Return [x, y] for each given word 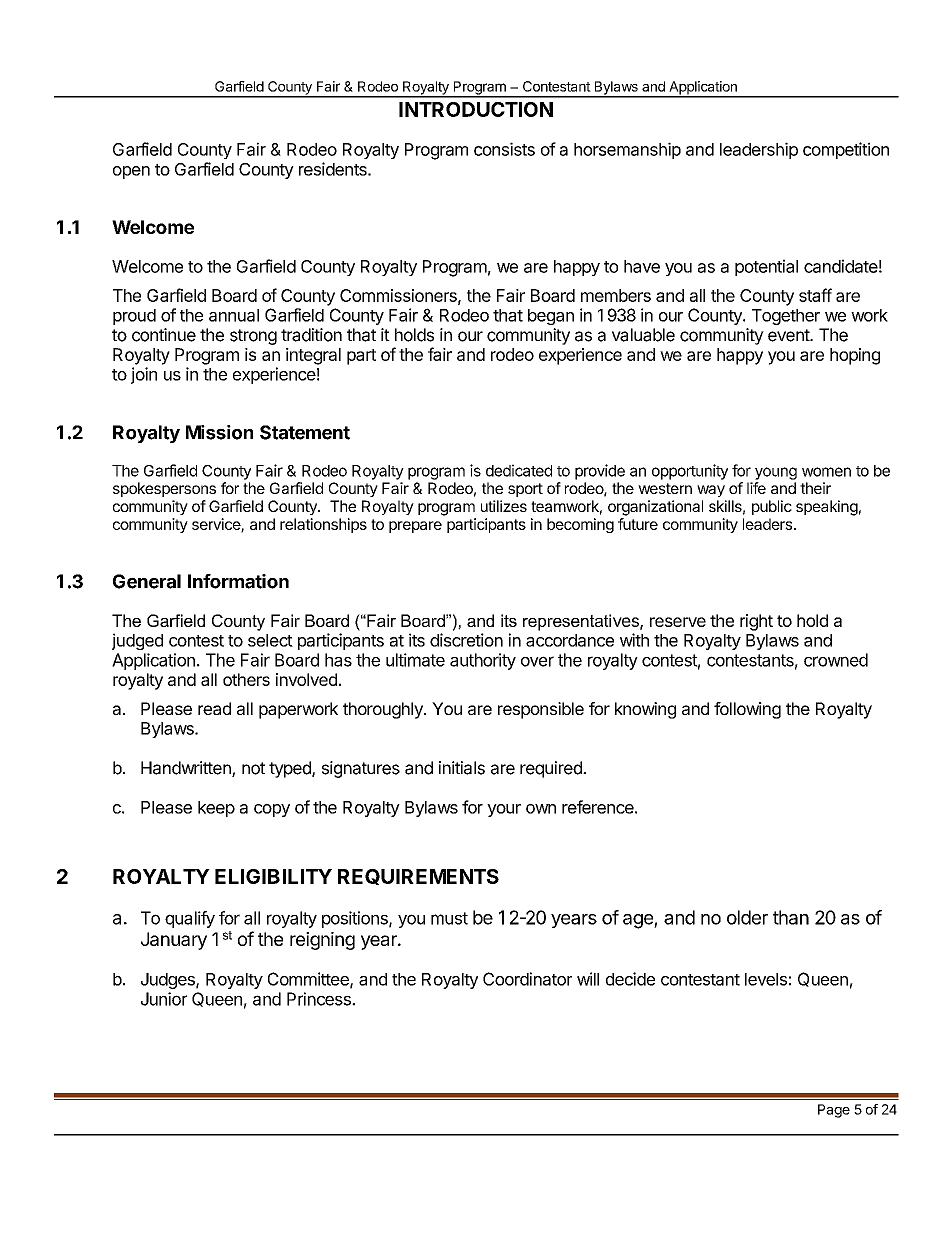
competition [846, 150]
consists [504, 149]
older [747, 917]
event [789, 335]
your [504, 810]
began [551, 317]
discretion [466, 640]
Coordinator [527, 979]
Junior [164, 999]
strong [253, 337]
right [756, 622]
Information [238, 581]
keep [216, 809]
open [131, 172]
